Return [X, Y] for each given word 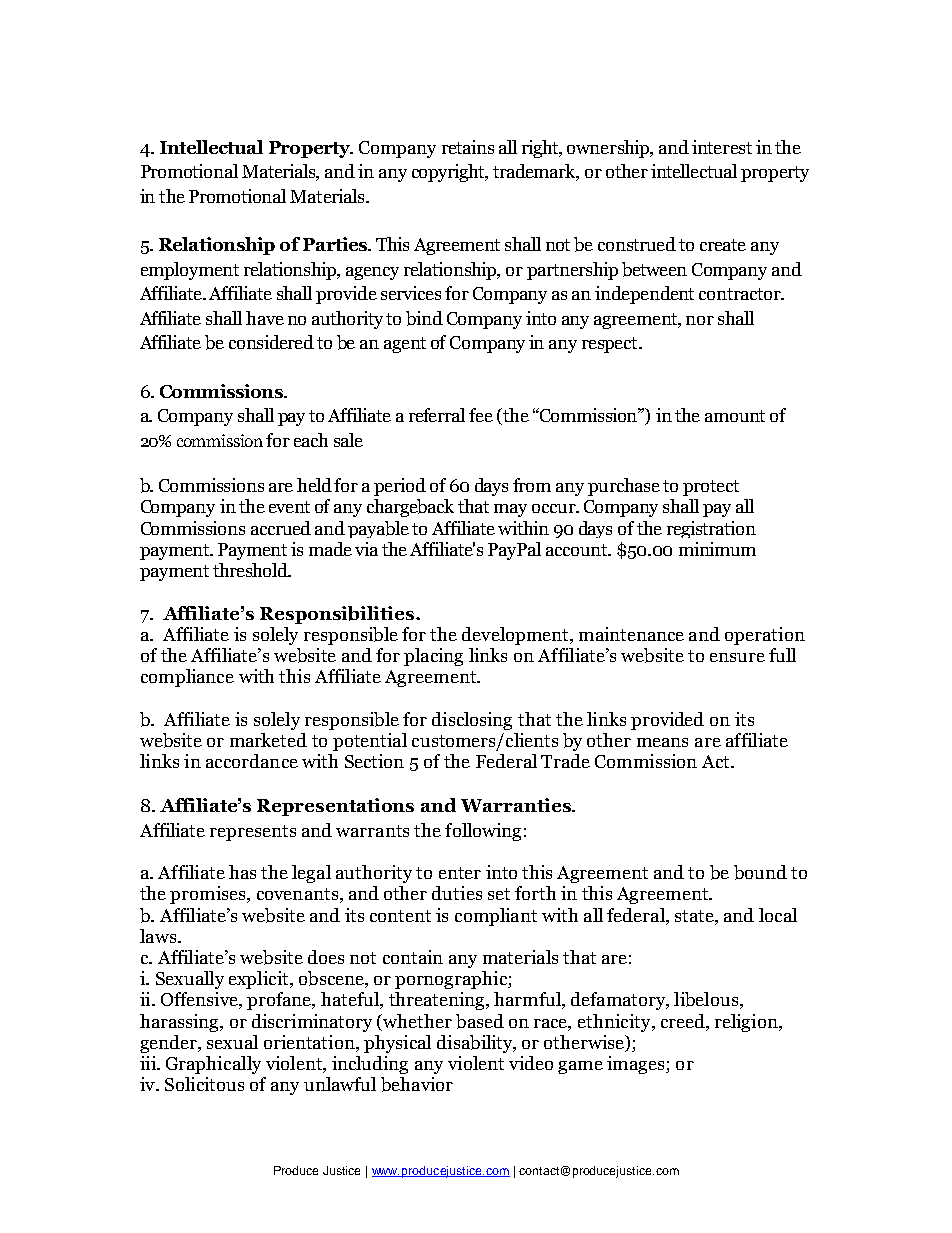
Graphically [213, 1065]
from [532, 485]
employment [190, 271]
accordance [252, 761]
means [662, 742]
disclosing [472, 721]
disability [476, 1044]
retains [468, 147]
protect [711, 488]
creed [684, 1021]
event [289, 507]
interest [722, 147]
